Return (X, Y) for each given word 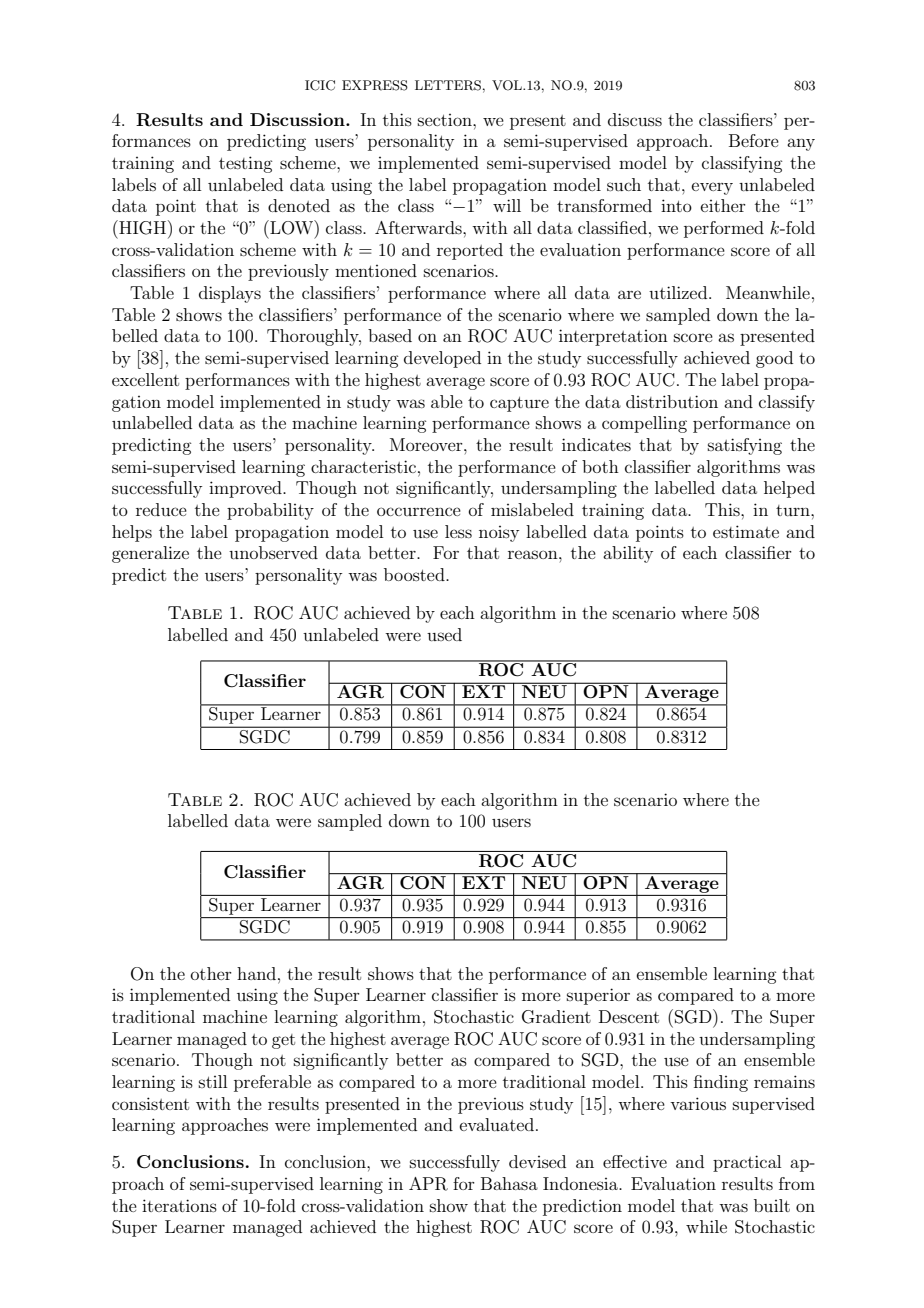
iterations (179, 1205)
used (444, 634)
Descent (629, 1016)
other (211, 973)
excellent (145, 379)
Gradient (556, 1017)
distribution (672, 401)
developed (442, 359)
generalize (150, 554)
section (446, 120)
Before (754, 140)
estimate (746, 531)
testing (245, 164)
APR (428, 1184)
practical (747, 1163)
